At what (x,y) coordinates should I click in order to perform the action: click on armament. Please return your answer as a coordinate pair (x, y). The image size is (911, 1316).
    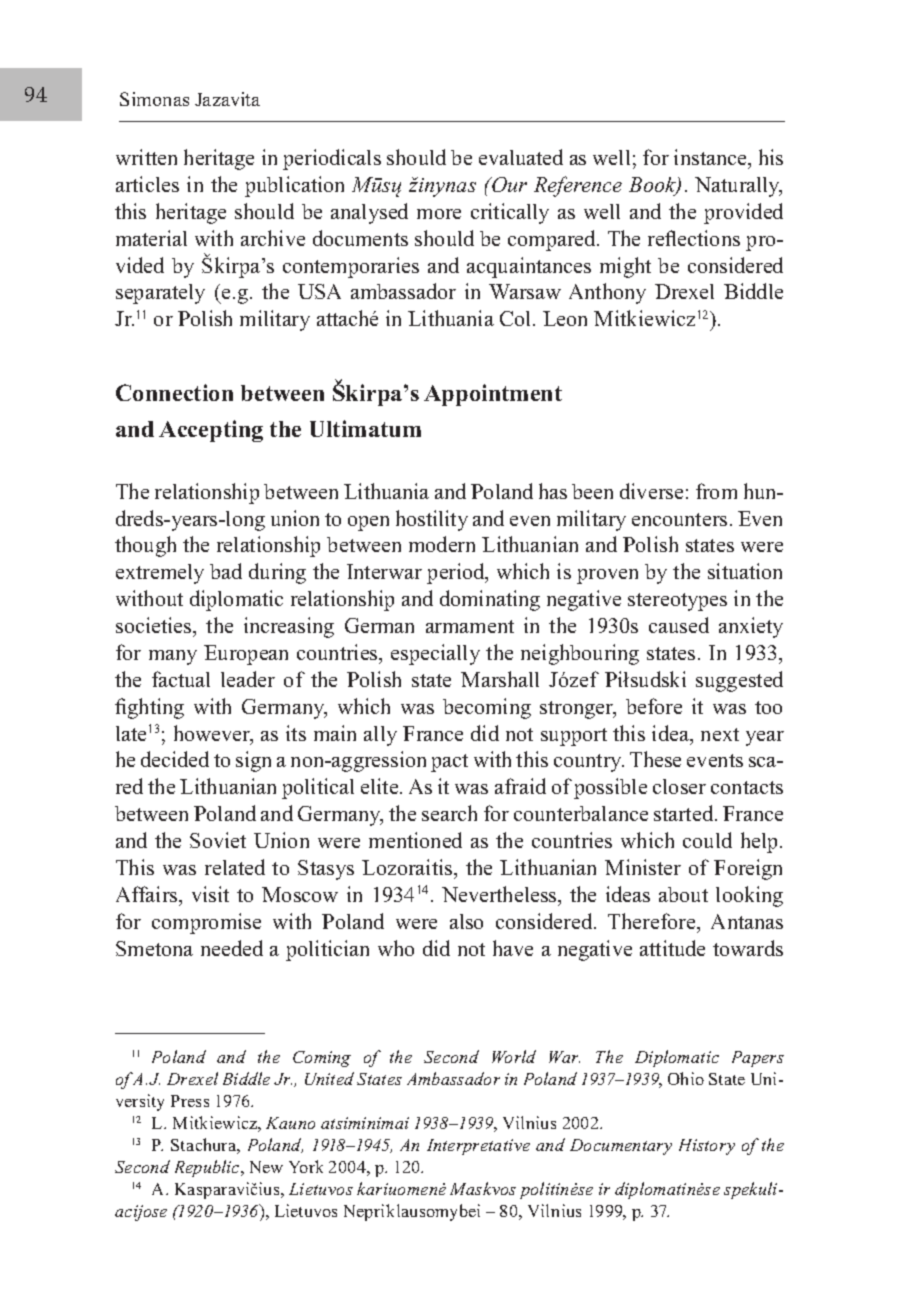
    Looking at the image, I should click on (470, 626).
